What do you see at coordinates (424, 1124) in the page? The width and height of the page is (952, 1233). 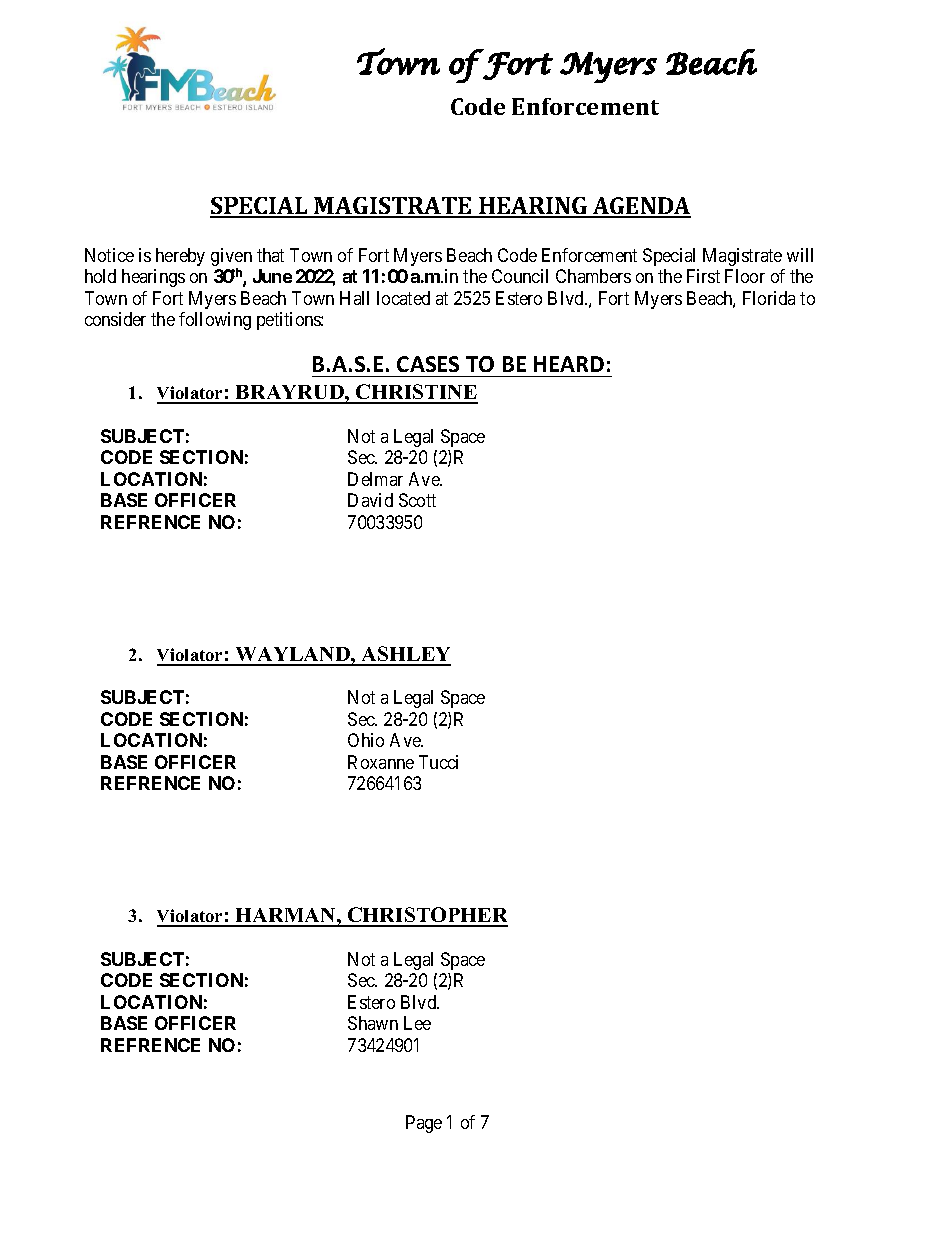 I see `Page` at bounding box center [424, 1124].
